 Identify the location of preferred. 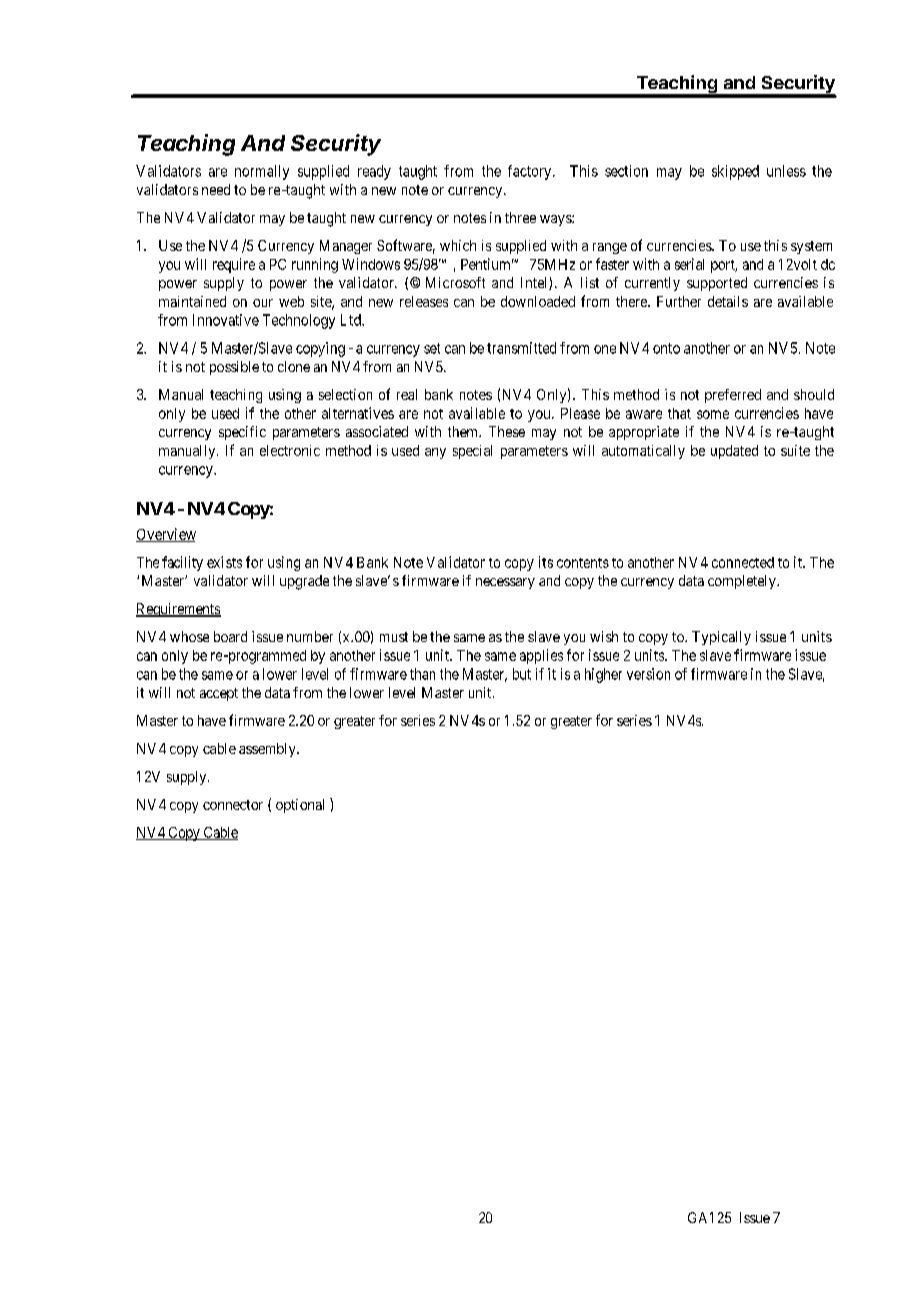
(733, 396).
